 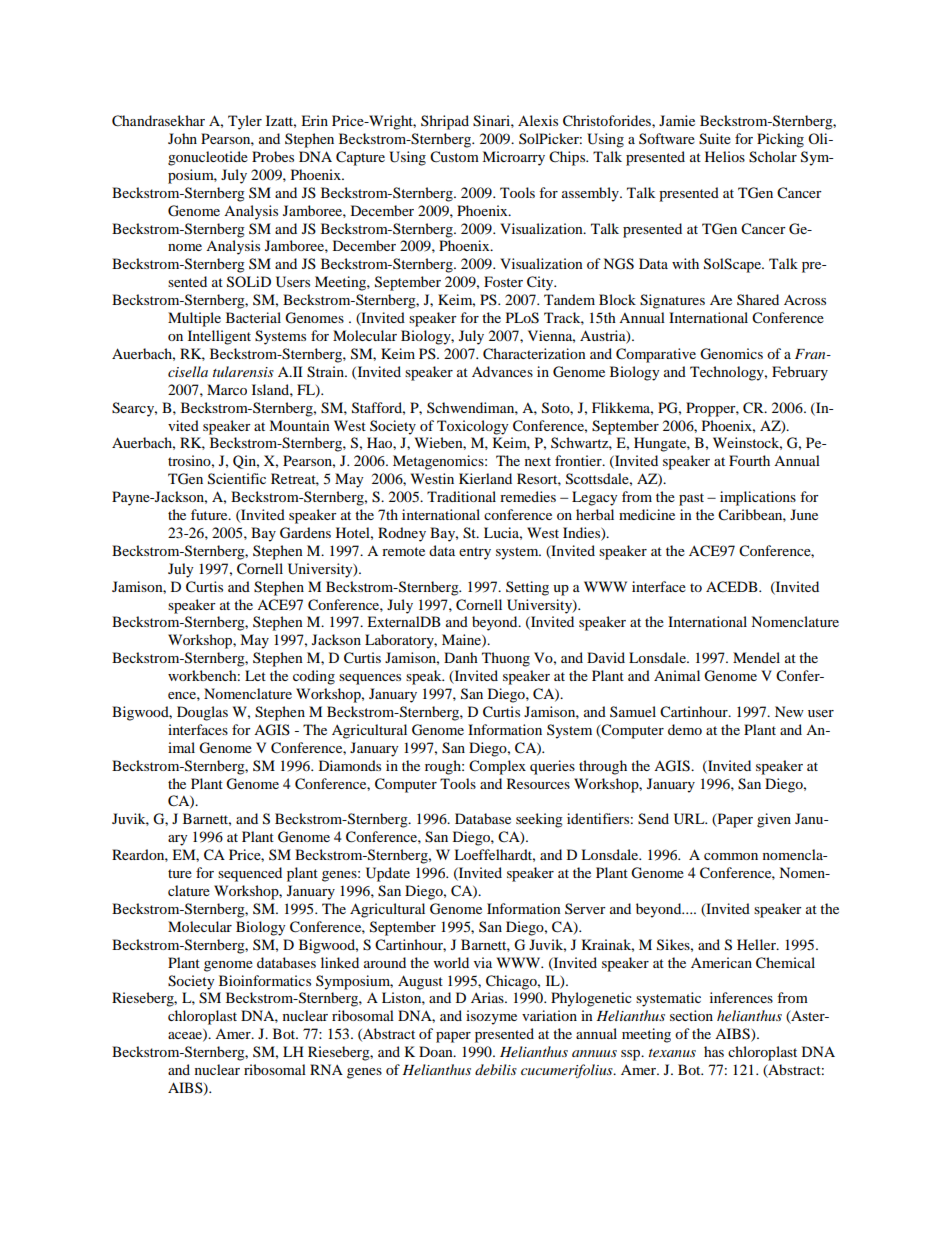 I want to click on Mendel, so click(x=756, y=657).
